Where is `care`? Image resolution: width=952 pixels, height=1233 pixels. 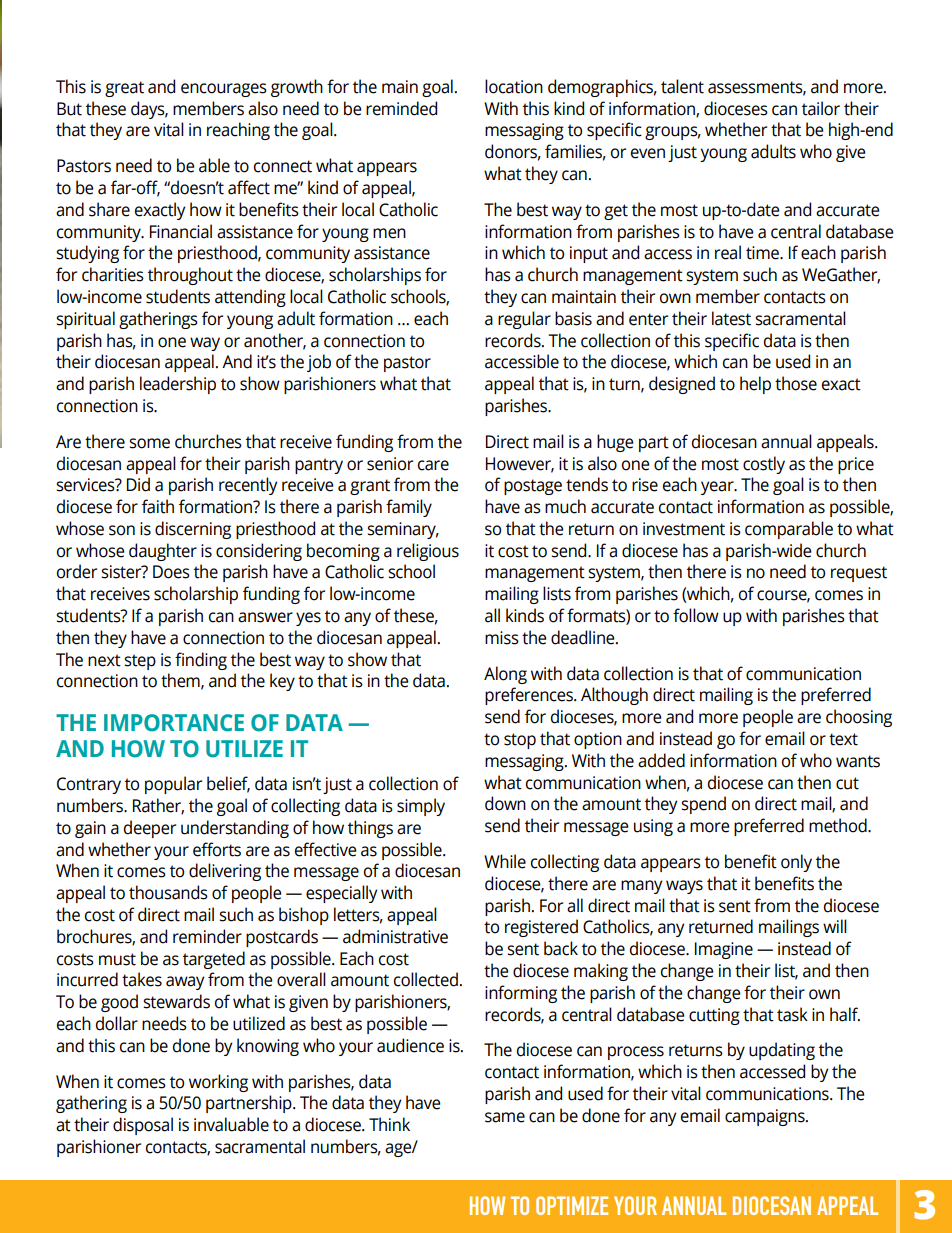
care is located at coordinates (433, 465).
